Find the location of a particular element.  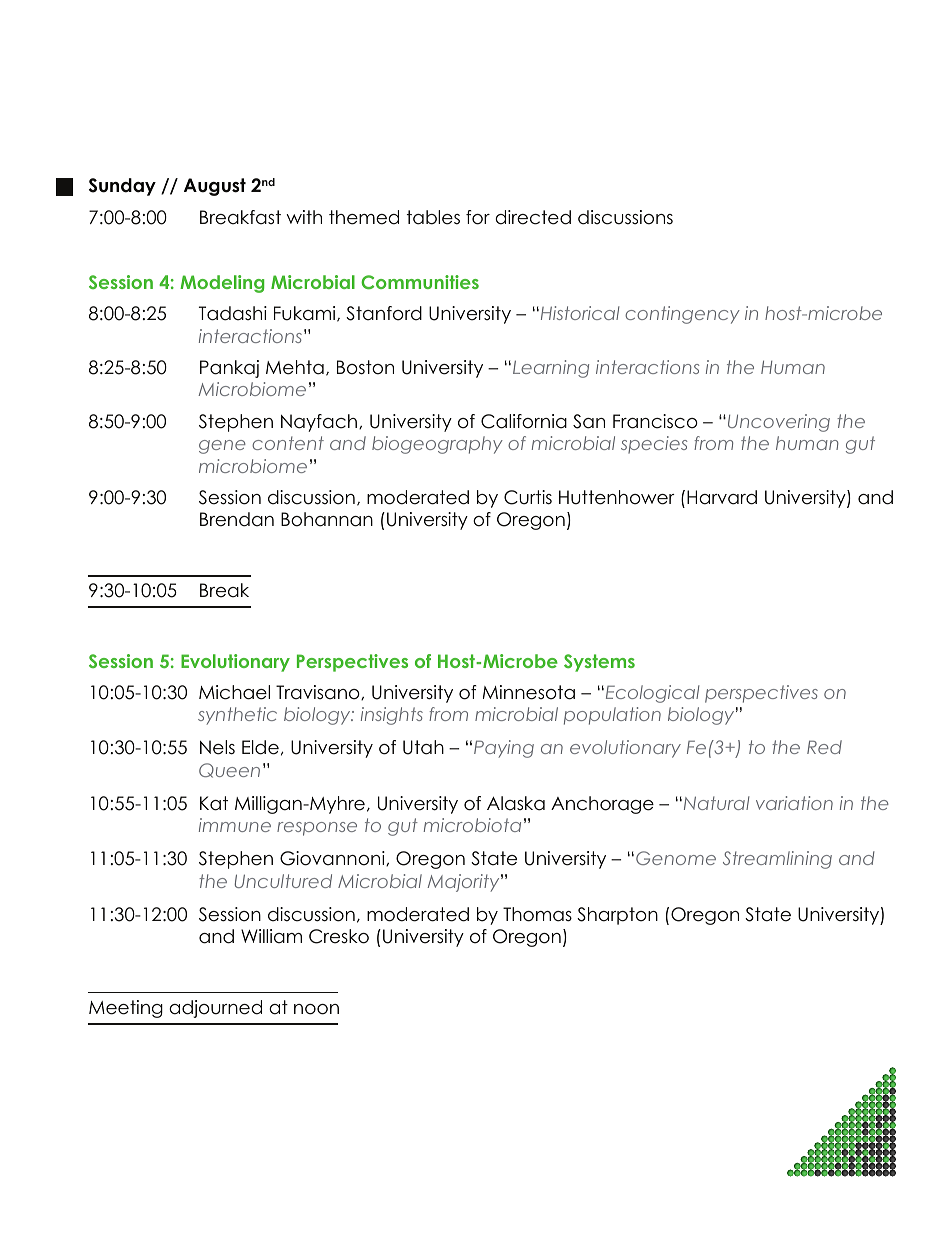

contingency is located at coordinates (682, 315).
